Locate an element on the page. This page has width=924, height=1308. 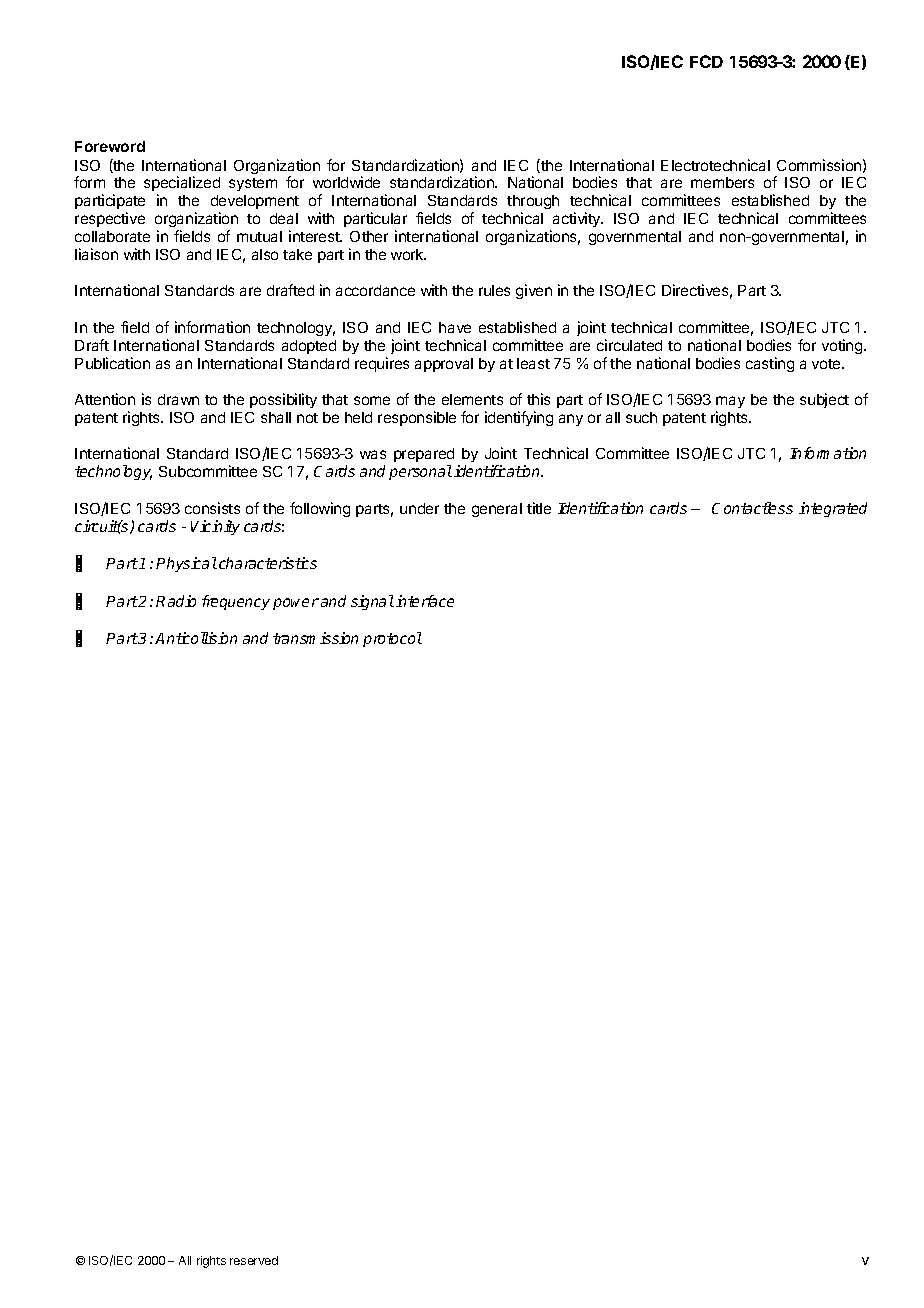
frequency is located at coordinates (236, 602).
